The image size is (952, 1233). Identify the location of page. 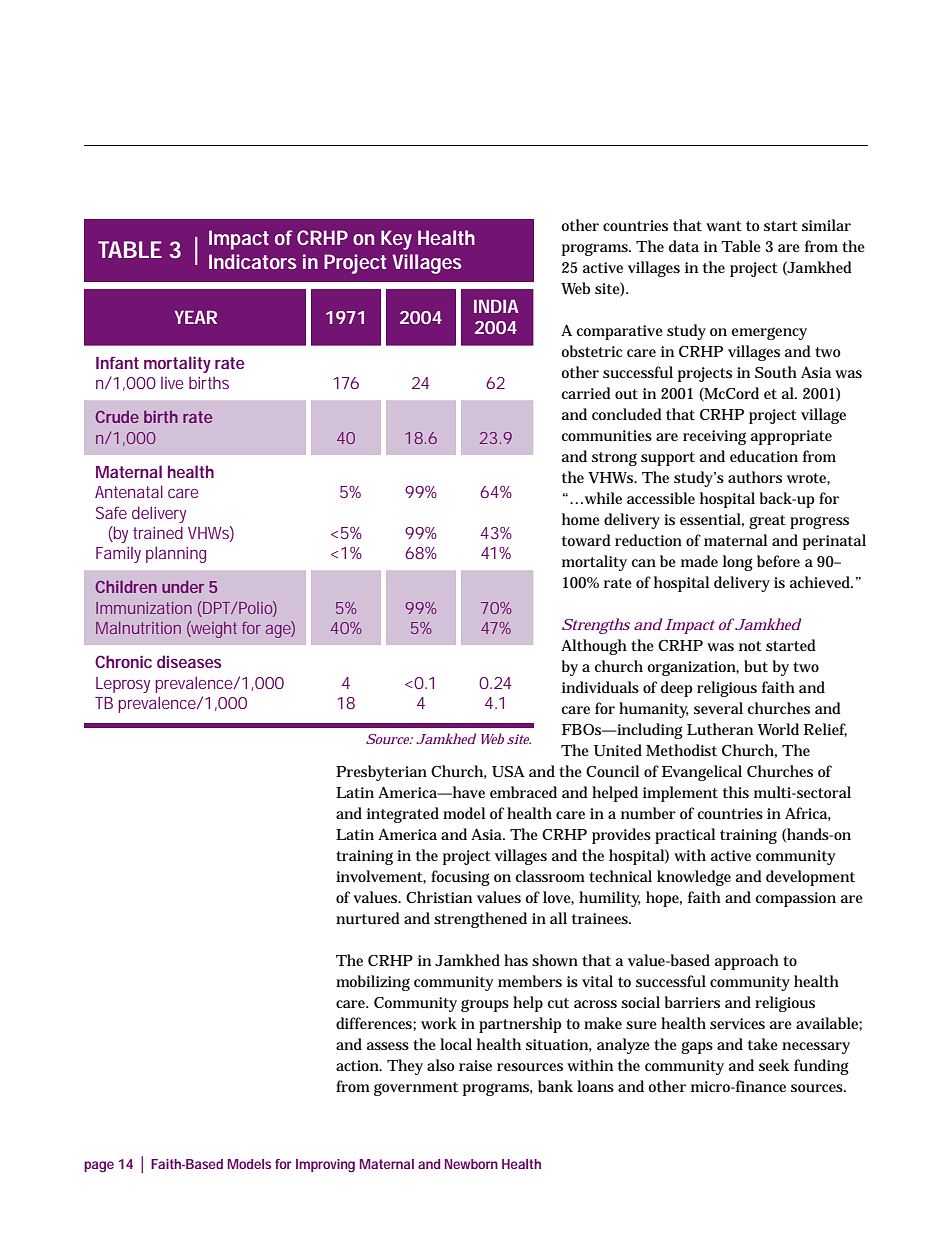
(99, 1166).
